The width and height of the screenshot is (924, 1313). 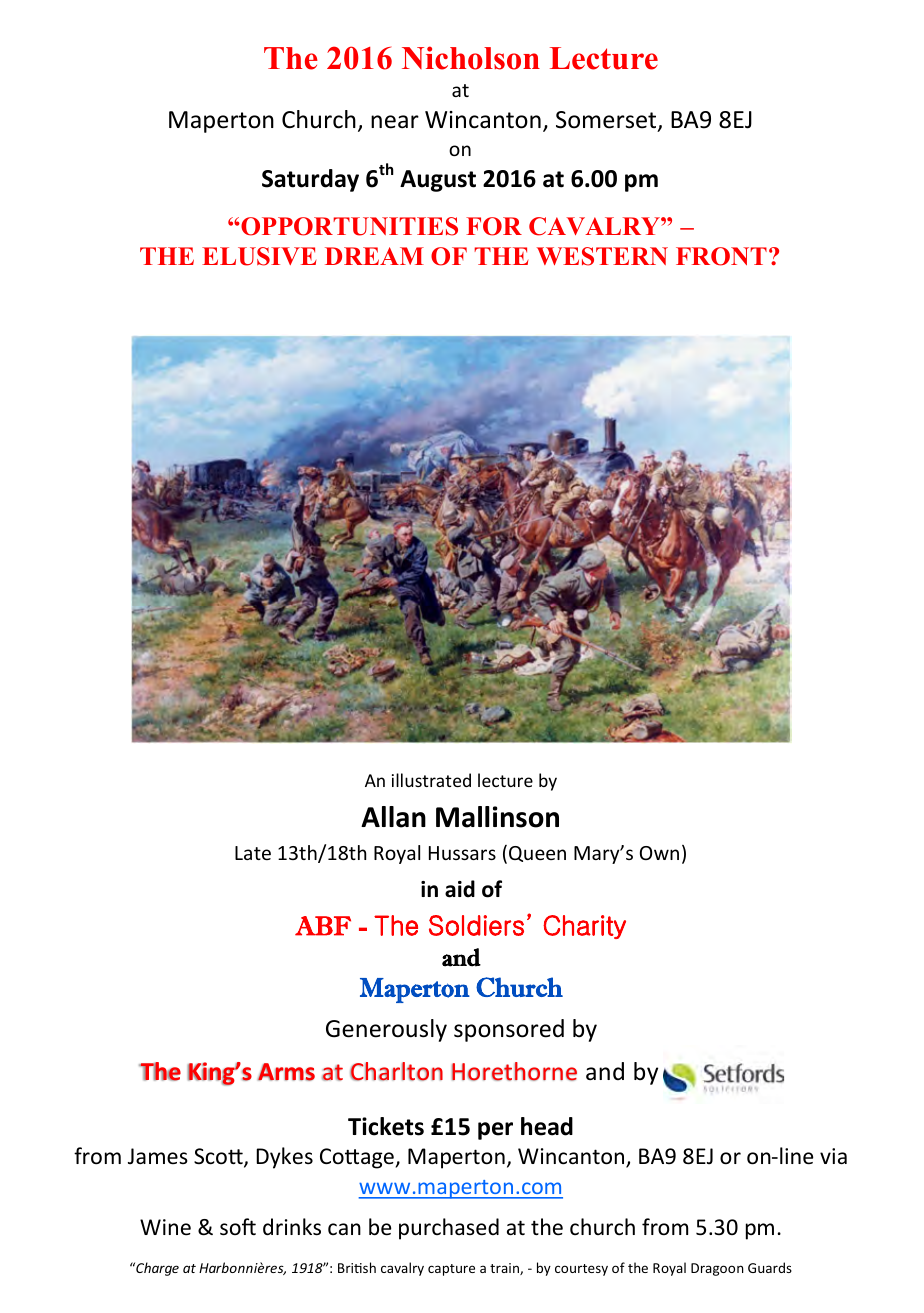 What do you see at coordinates (431, 780) in the screenshot?
I see `illustrated` at bounding box center [431, 780].
